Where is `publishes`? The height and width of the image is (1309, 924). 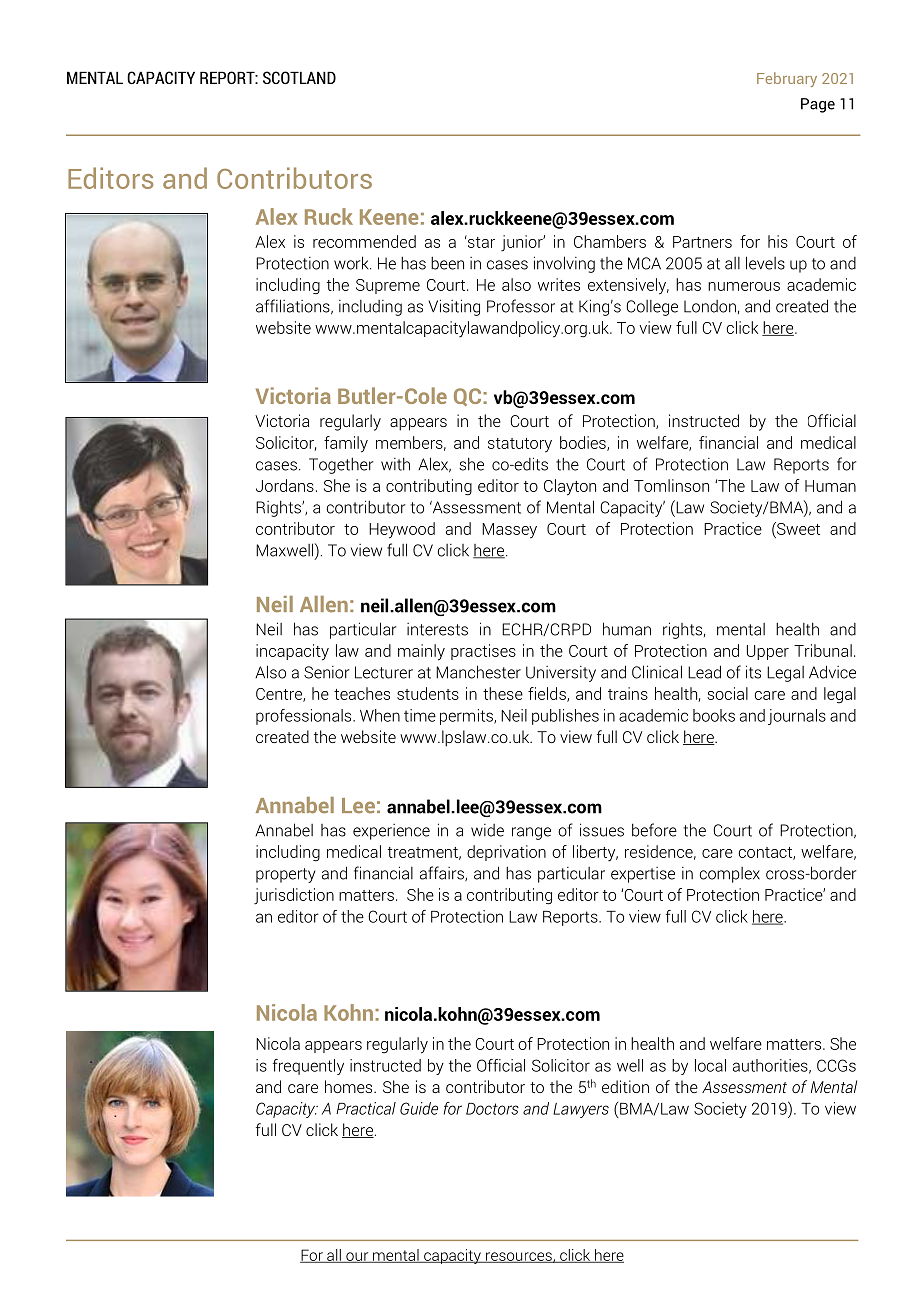
publishes is located at coordinates (565, 717).
